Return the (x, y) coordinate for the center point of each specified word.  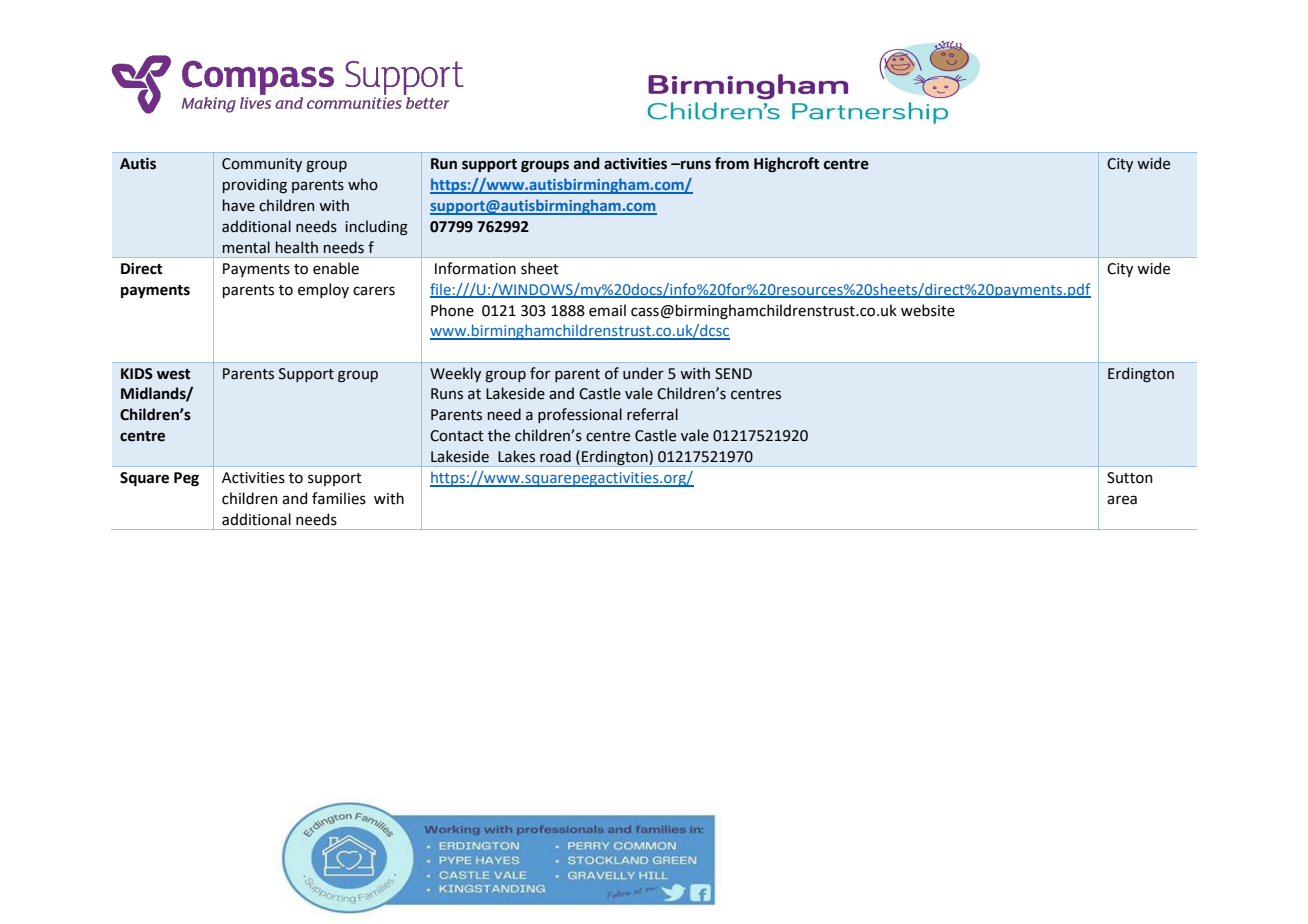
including (376, 228)
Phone (452, 310)
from (732, 163)
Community (262, 165)
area (1122, 500)
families (339, 498)
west (173, 374)
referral (652, 414)
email (607, 310)
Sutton (1130, 478)
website (928, 310)
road (555, 456)
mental (246, 247)
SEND (733, 374)
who (363, 184)
